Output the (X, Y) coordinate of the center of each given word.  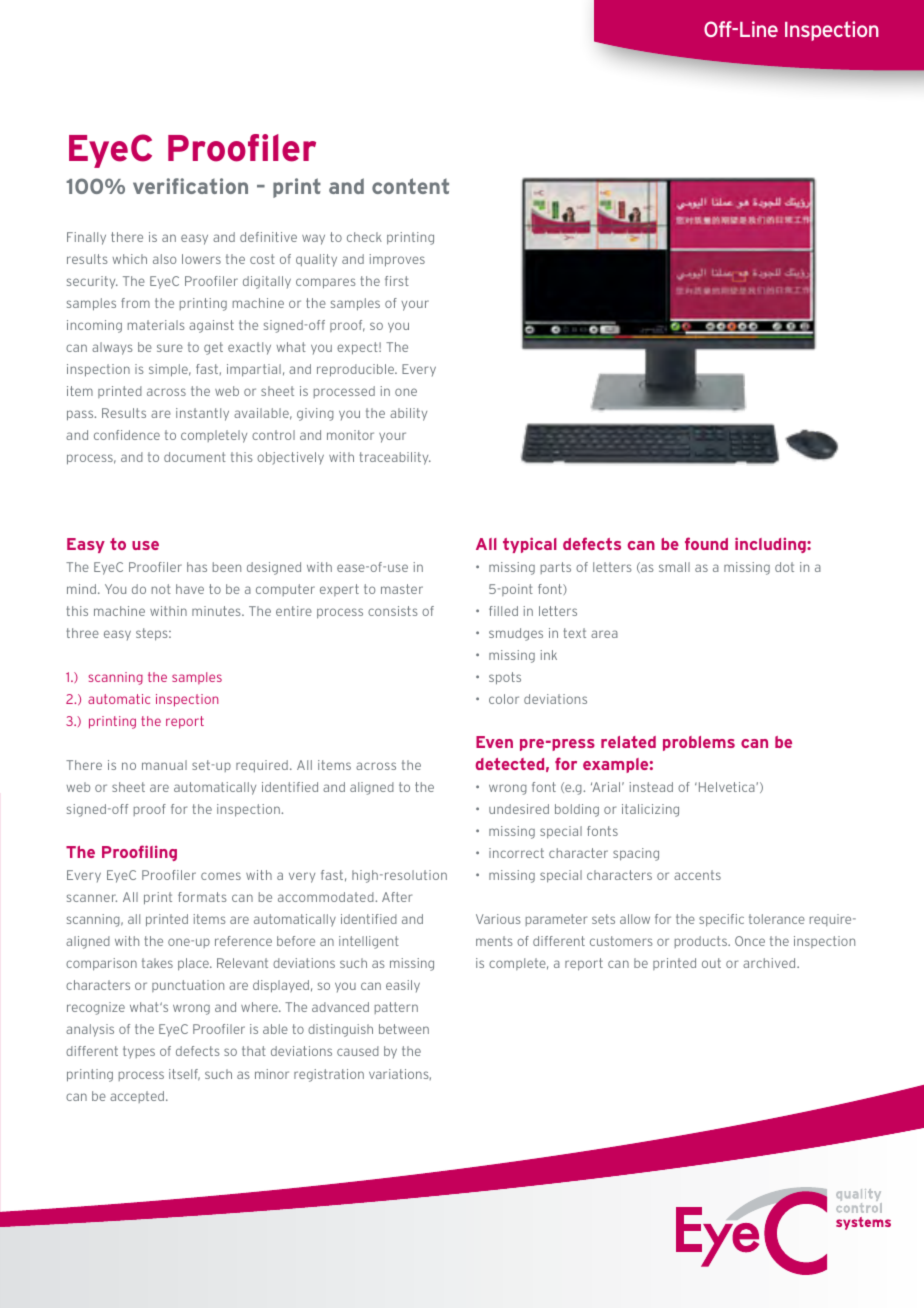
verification (190, 186)
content (410, 186)
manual (164, 765)
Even (494, 742)
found (706, 543)
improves (397, 260)
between (404, 1029)
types (139, 1052)
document (195, 457)
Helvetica (726, 787)
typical (530, 545)
